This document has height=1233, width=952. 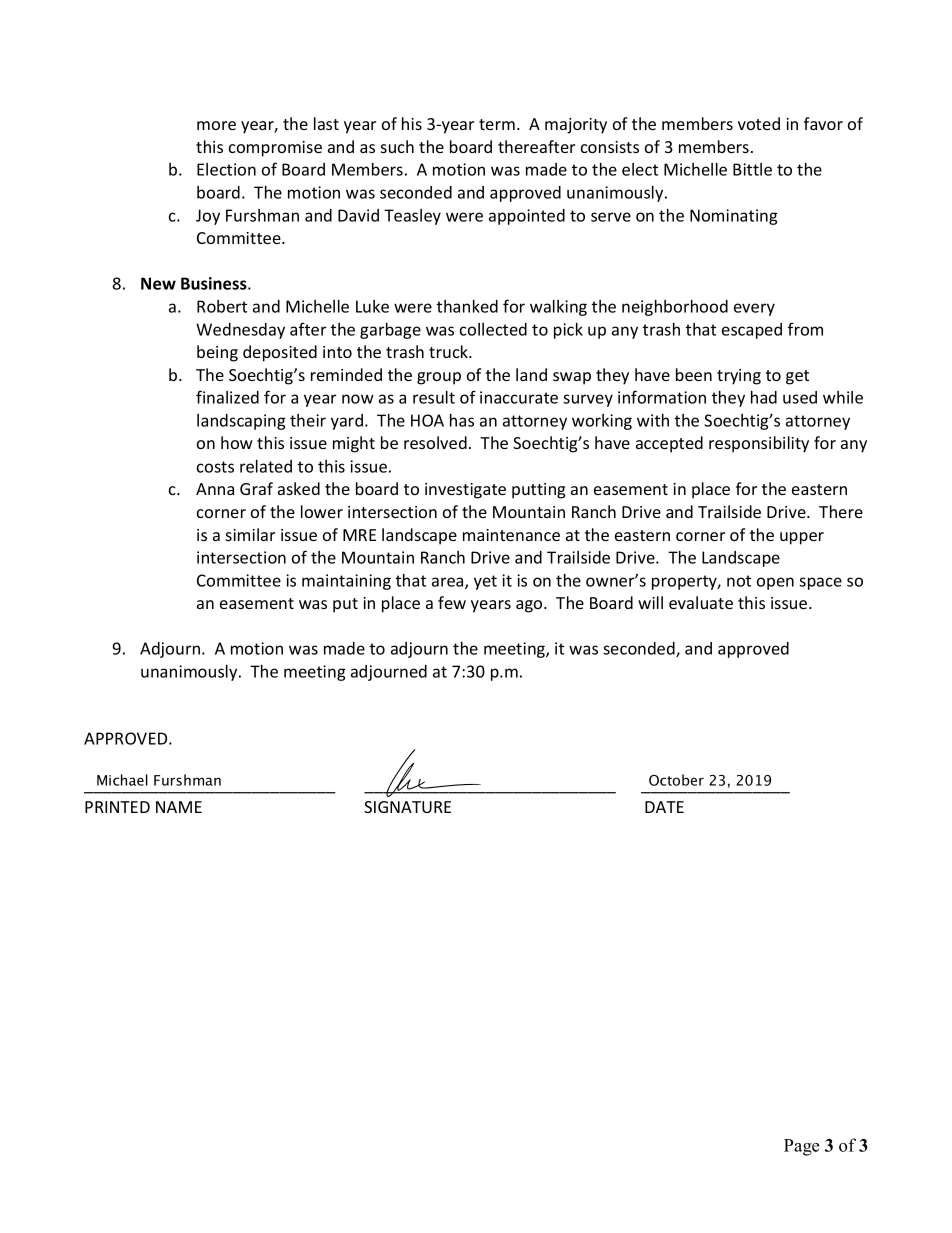 I want to click on term, so click(x=497, y=124).
